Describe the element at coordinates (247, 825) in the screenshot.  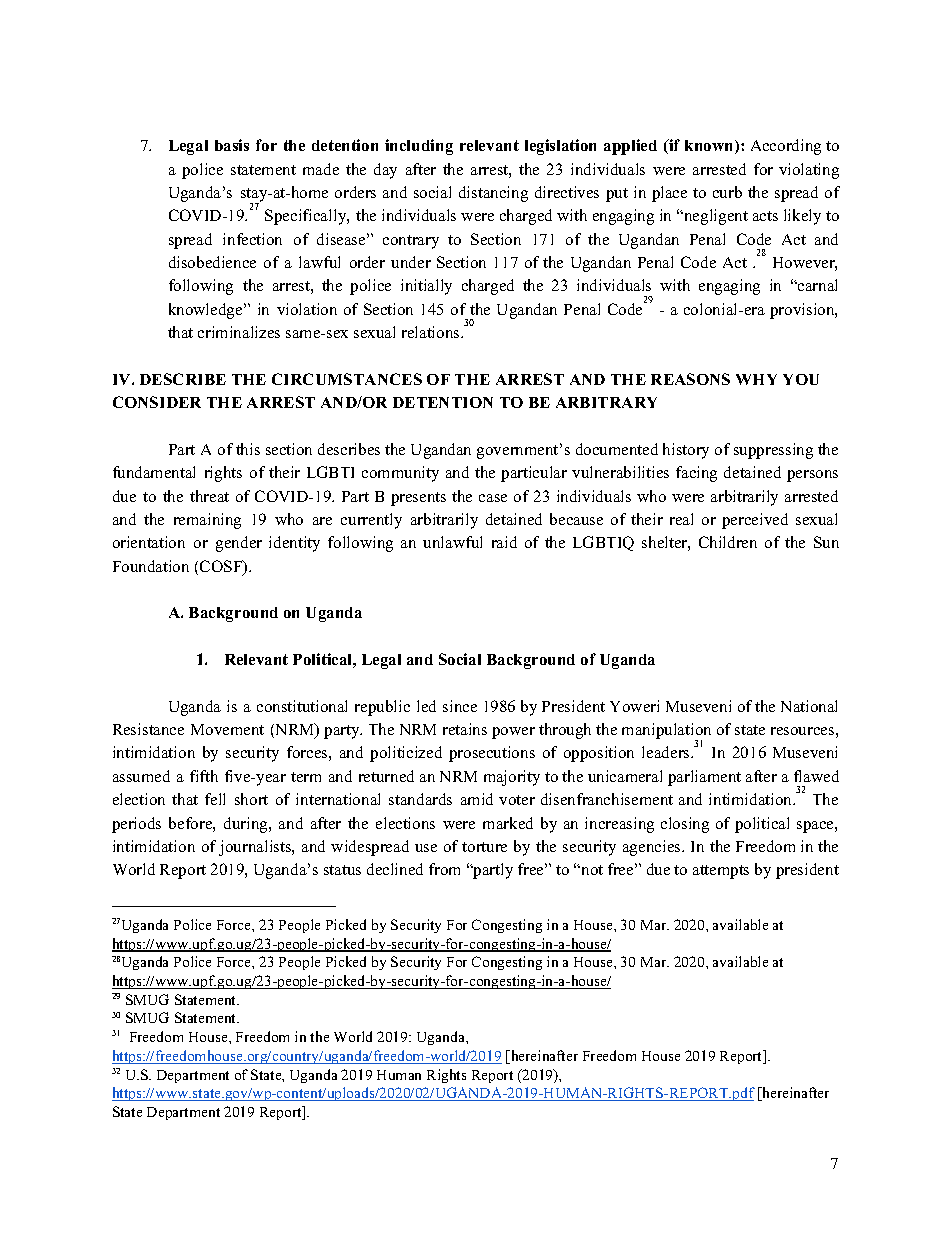
I see `during` at that location.
